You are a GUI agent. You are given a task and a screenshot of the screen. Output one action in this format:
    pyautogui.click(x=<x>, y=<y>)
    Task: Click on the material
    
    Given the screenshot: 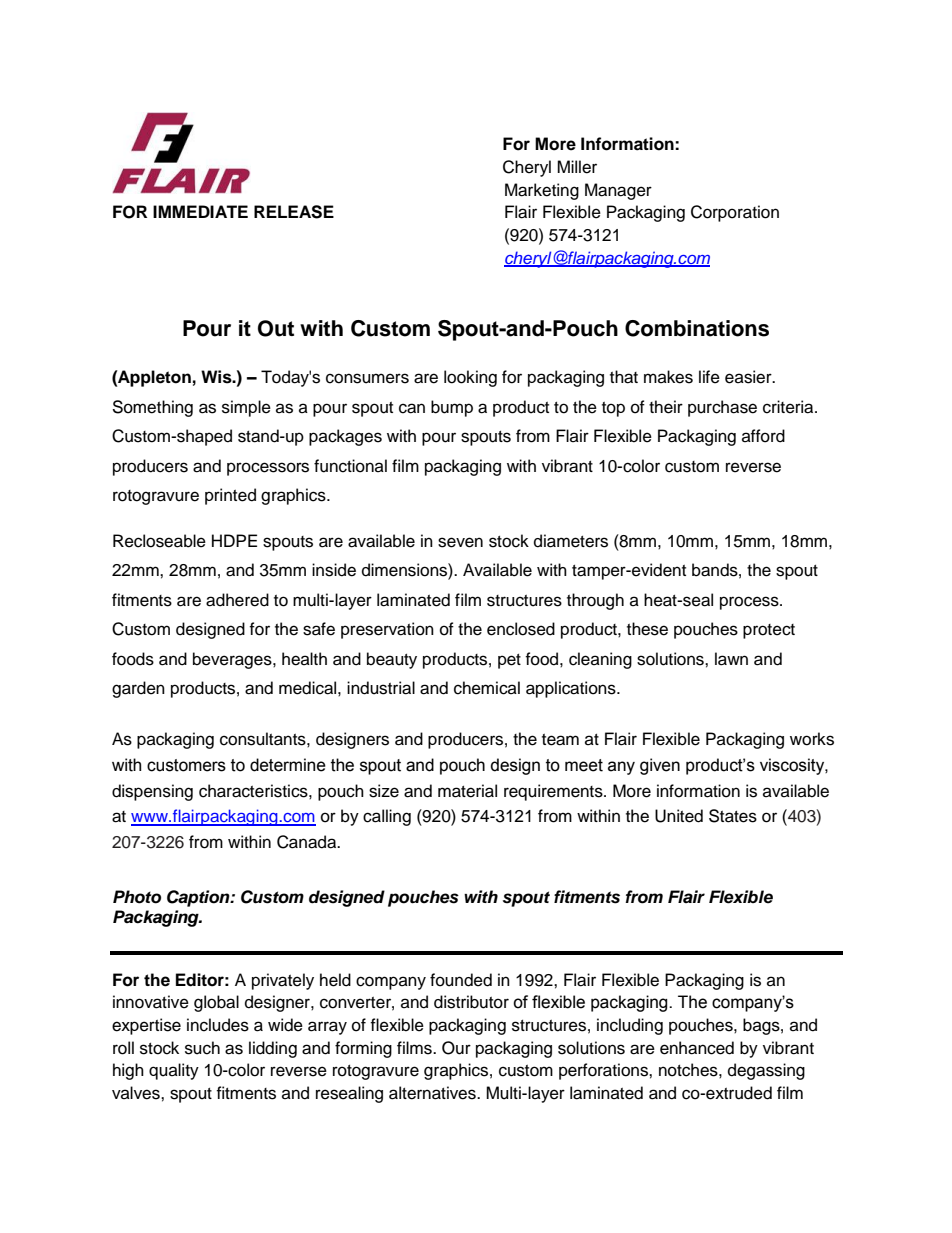 What is the action you would take?
    pyautogui.click(x=467, y=791)
